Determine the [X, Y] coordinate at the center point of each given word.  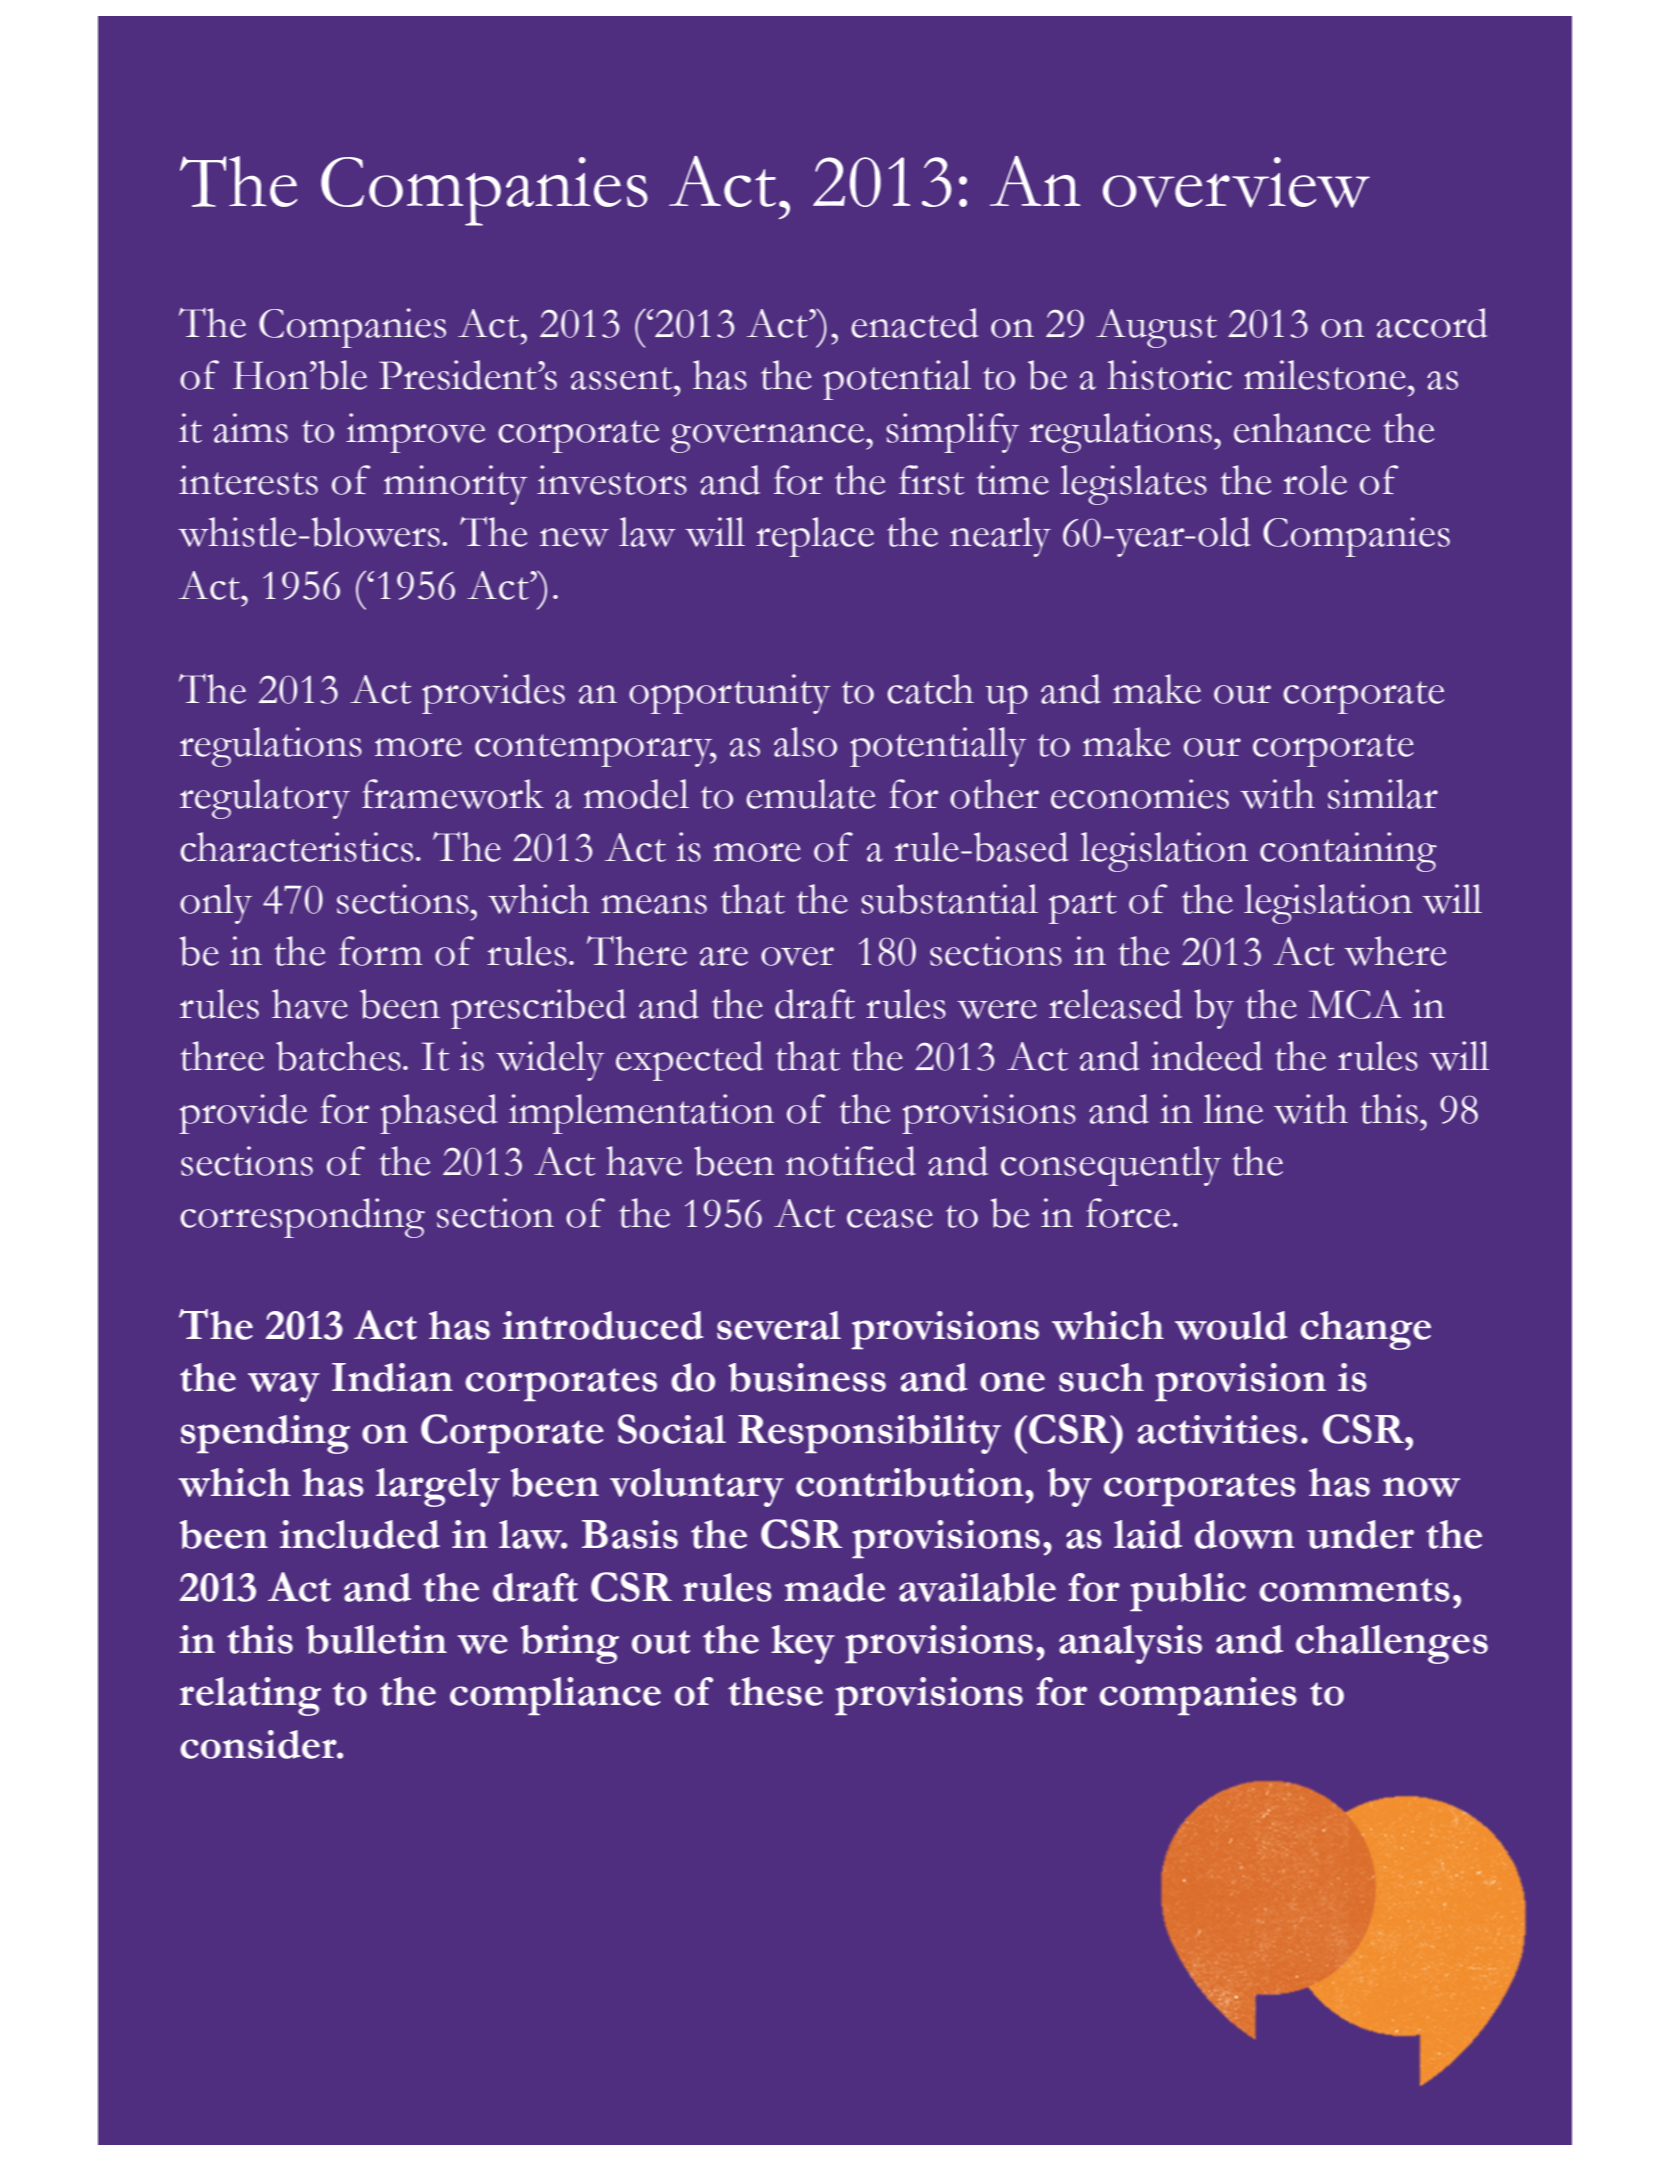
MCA [1355, 1004]
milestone [1325, 375]
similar [1383, 794]
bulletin [376, 1639]
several [779, 1325]
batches [338, 1056]
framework [453, 794]
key [803, 1644]
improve [415, 433]
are [724, 956]
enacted [914, 323]
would [1231, 1325]
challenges [1392, 1644]
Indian [392, 1377]
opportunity [729, 694]
